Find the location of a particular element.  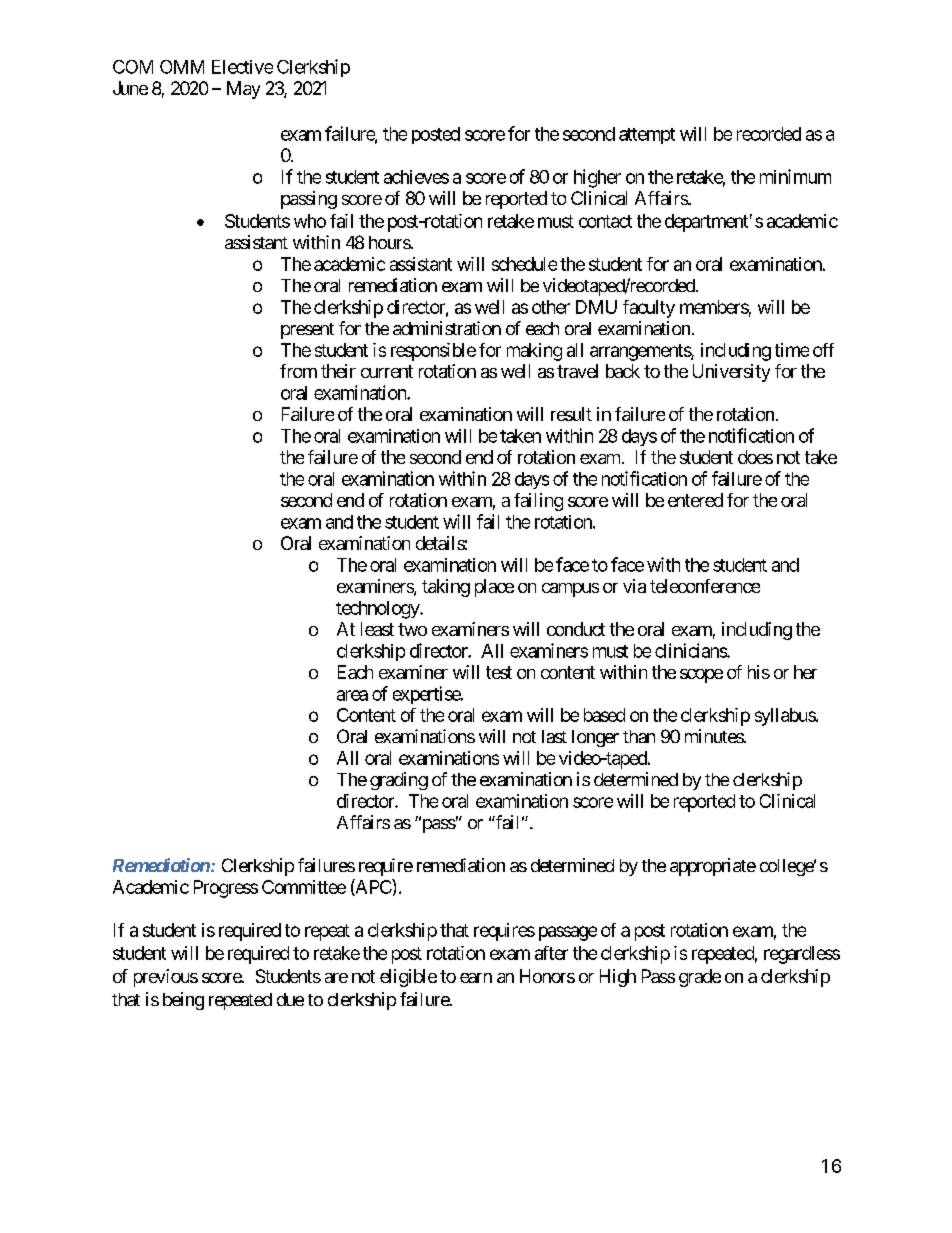

grade is located at coordinates (700, 978).
